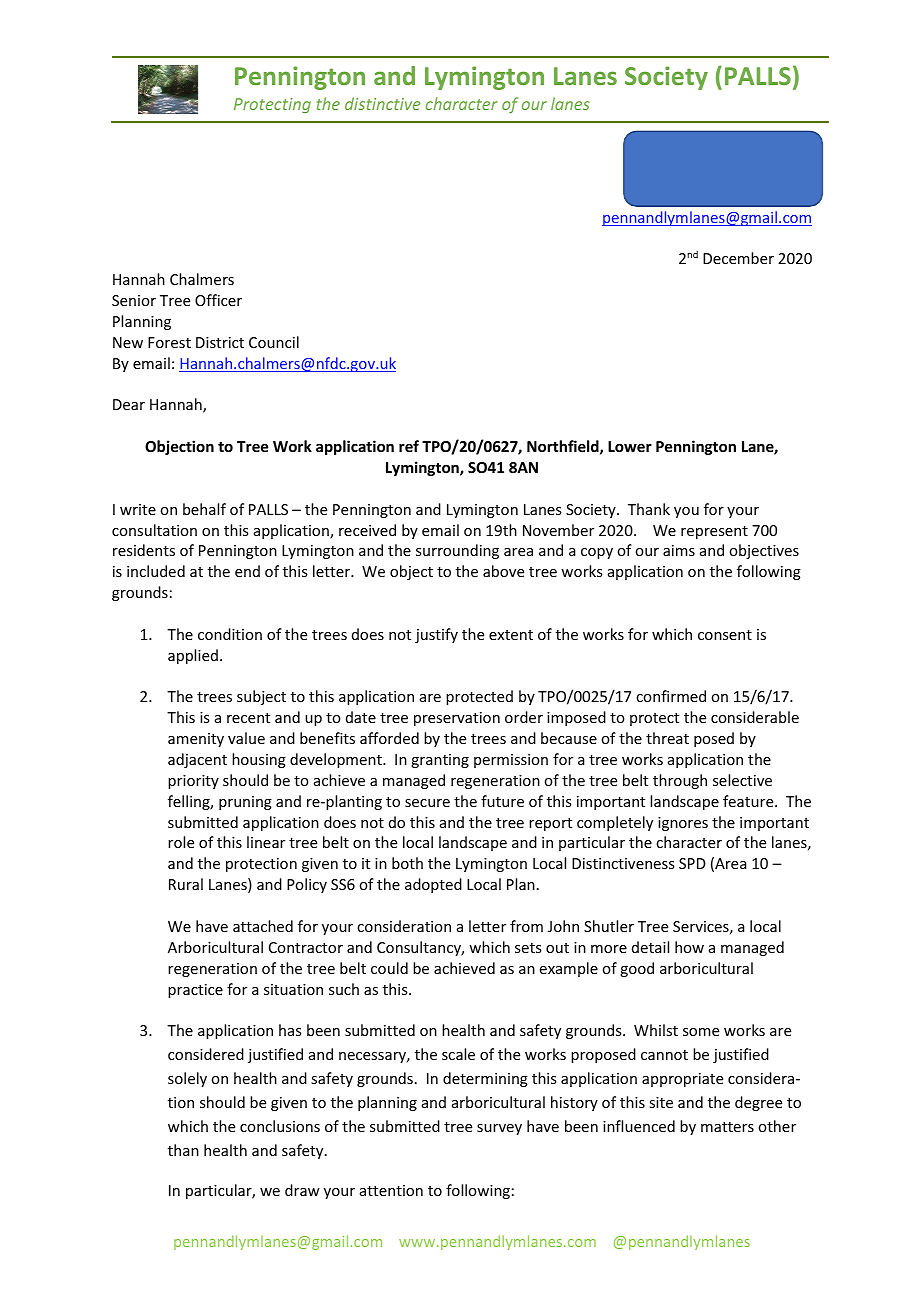  Describe the element at coordinates (433, 885) in the image. I see `adopted` at that location.
